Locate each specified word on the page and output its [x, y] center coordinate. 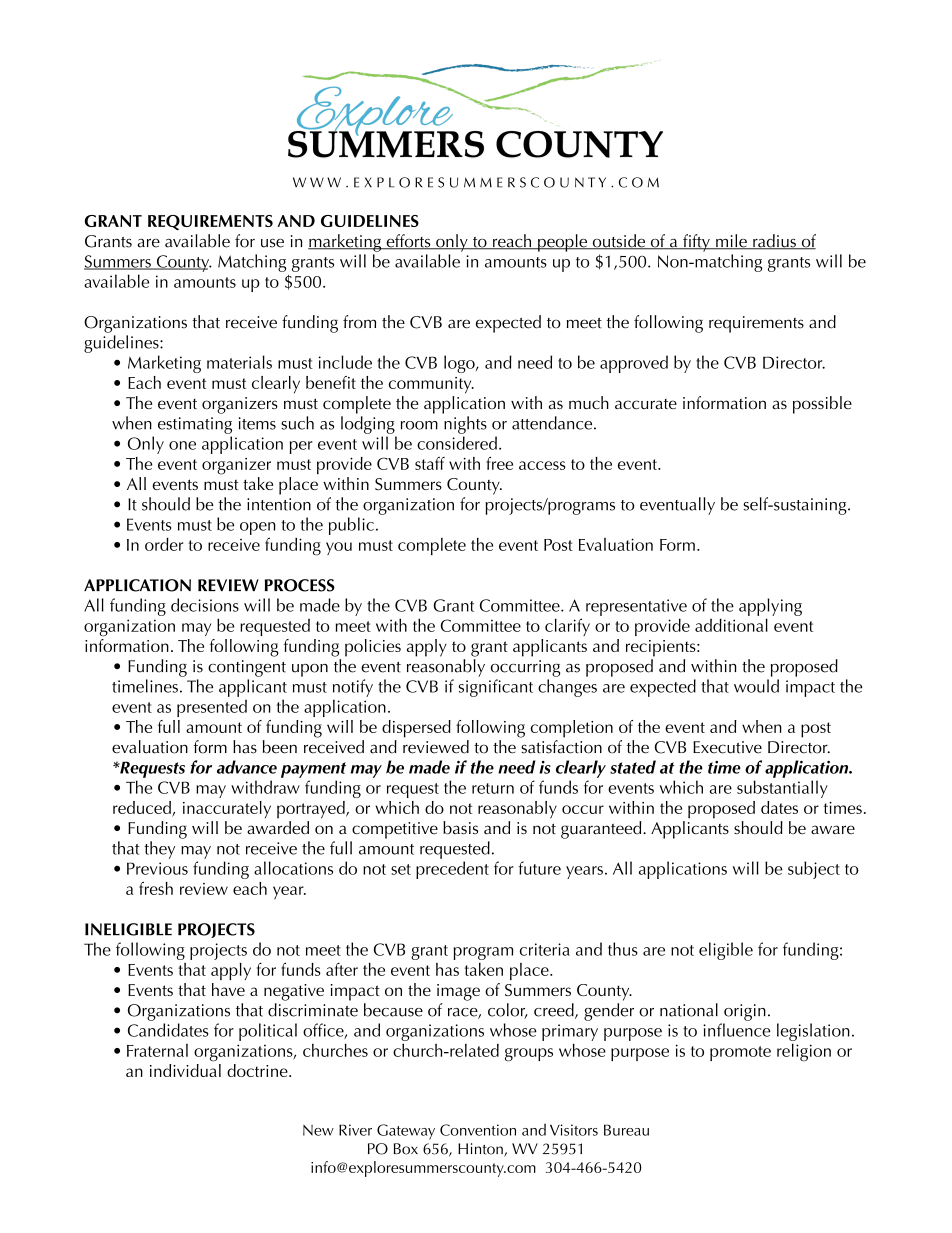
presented [212, 708]
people [562, 243]
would [756, 686]
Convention [478, 1130]
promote [740, 1053]
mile [731, 242]
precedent [452, 870]
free [499, 463]
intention [279, 504]
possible [822, 405]
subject [814, 870]
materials [239, 362]
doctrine [258, 1070]
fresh [156, 888]
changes [567, 688]
